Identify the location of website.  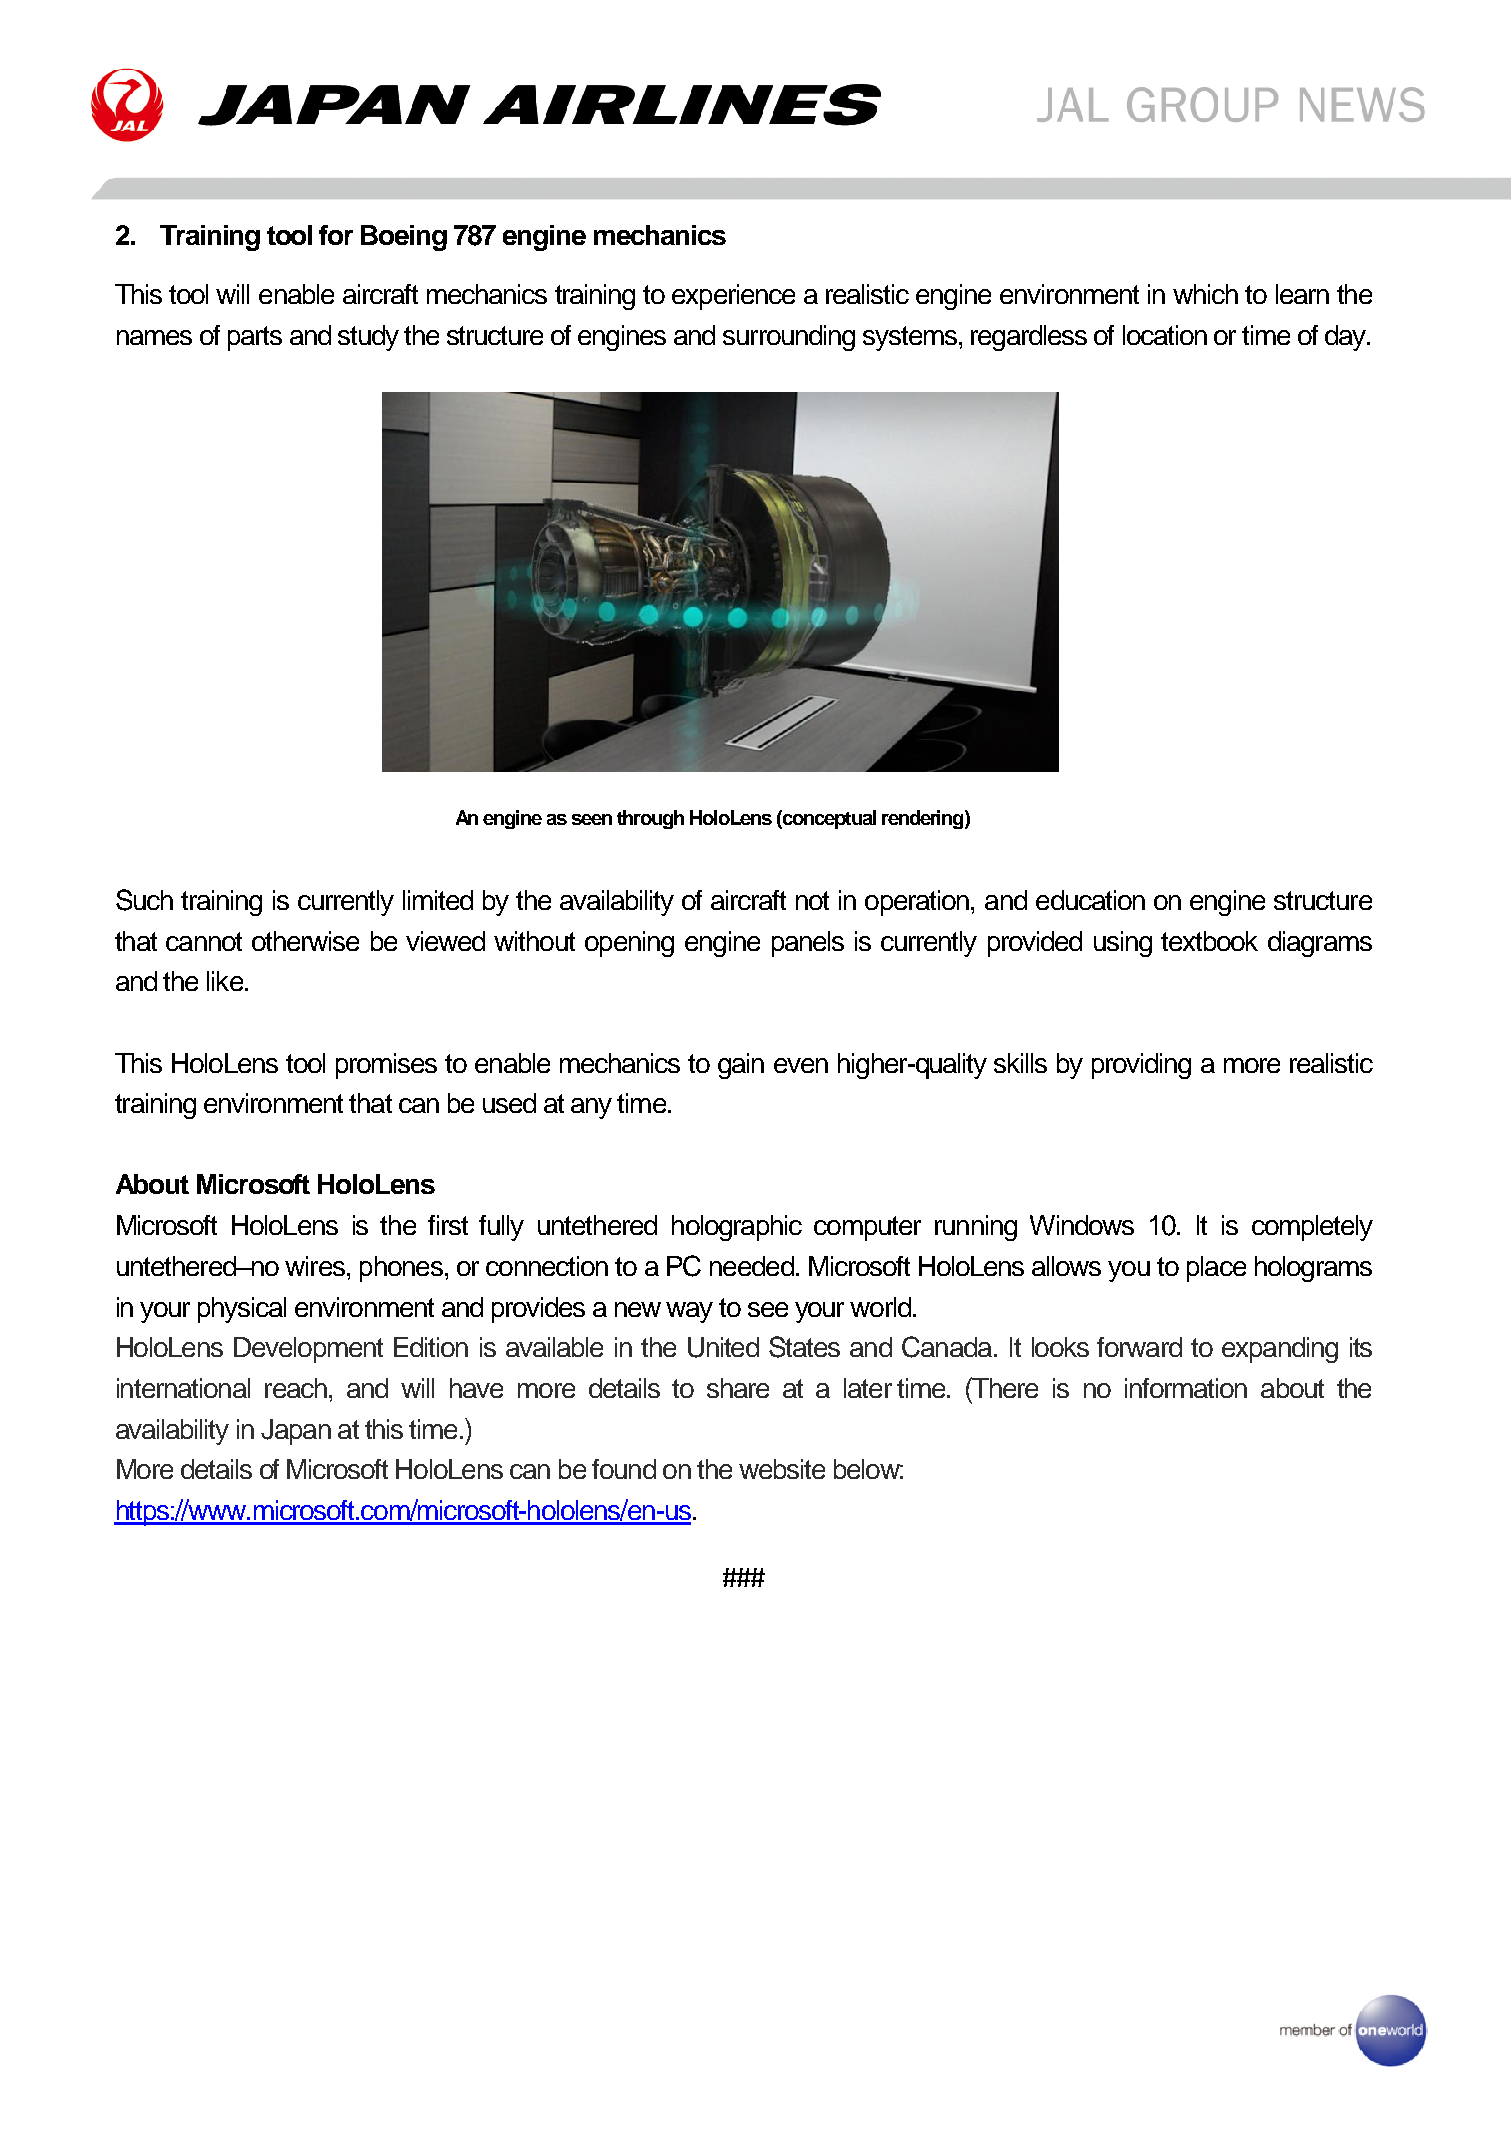
(782, 1469).
